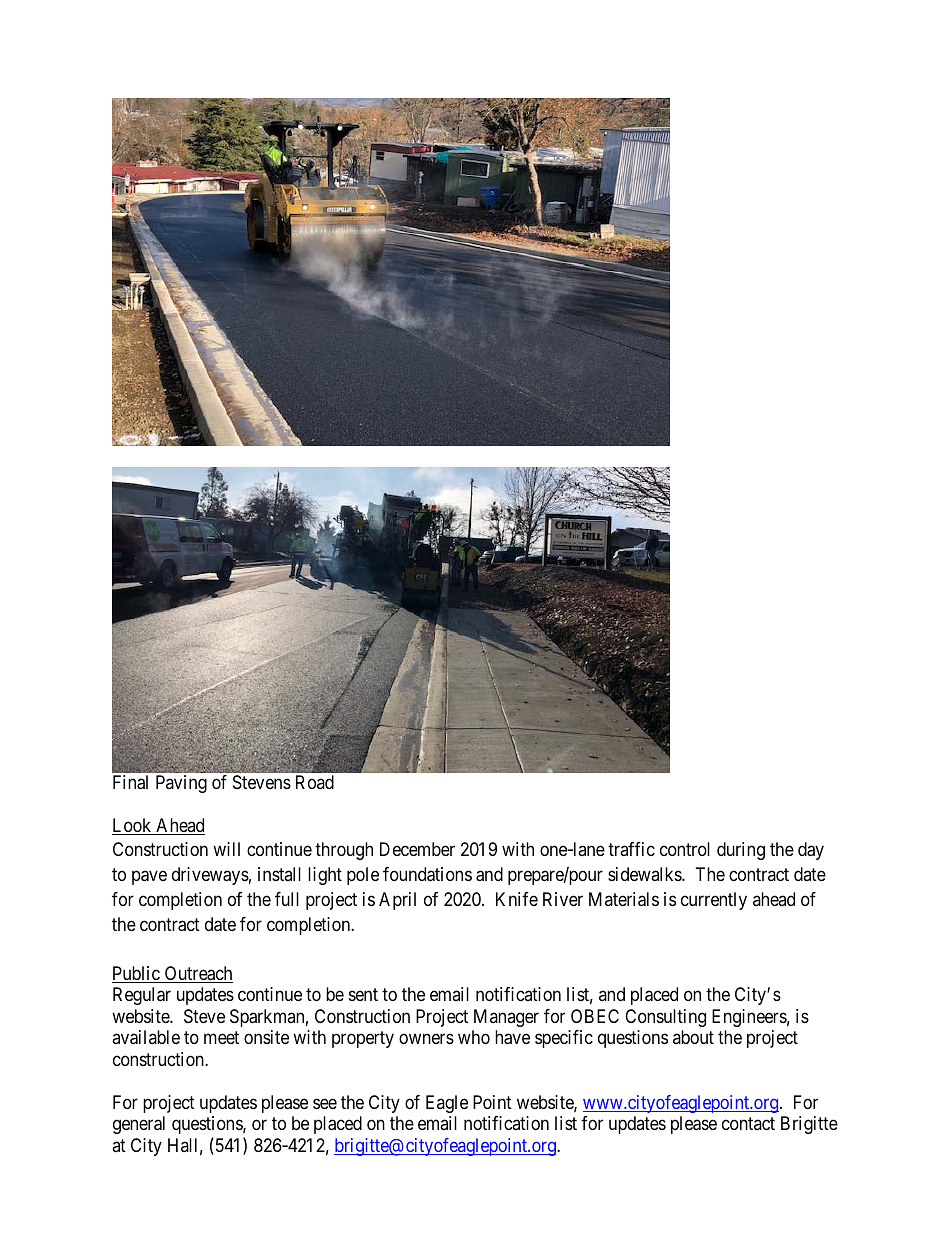 This screenshot has height=1233, width=952. I want to click on Knife, so click(517, 899).
